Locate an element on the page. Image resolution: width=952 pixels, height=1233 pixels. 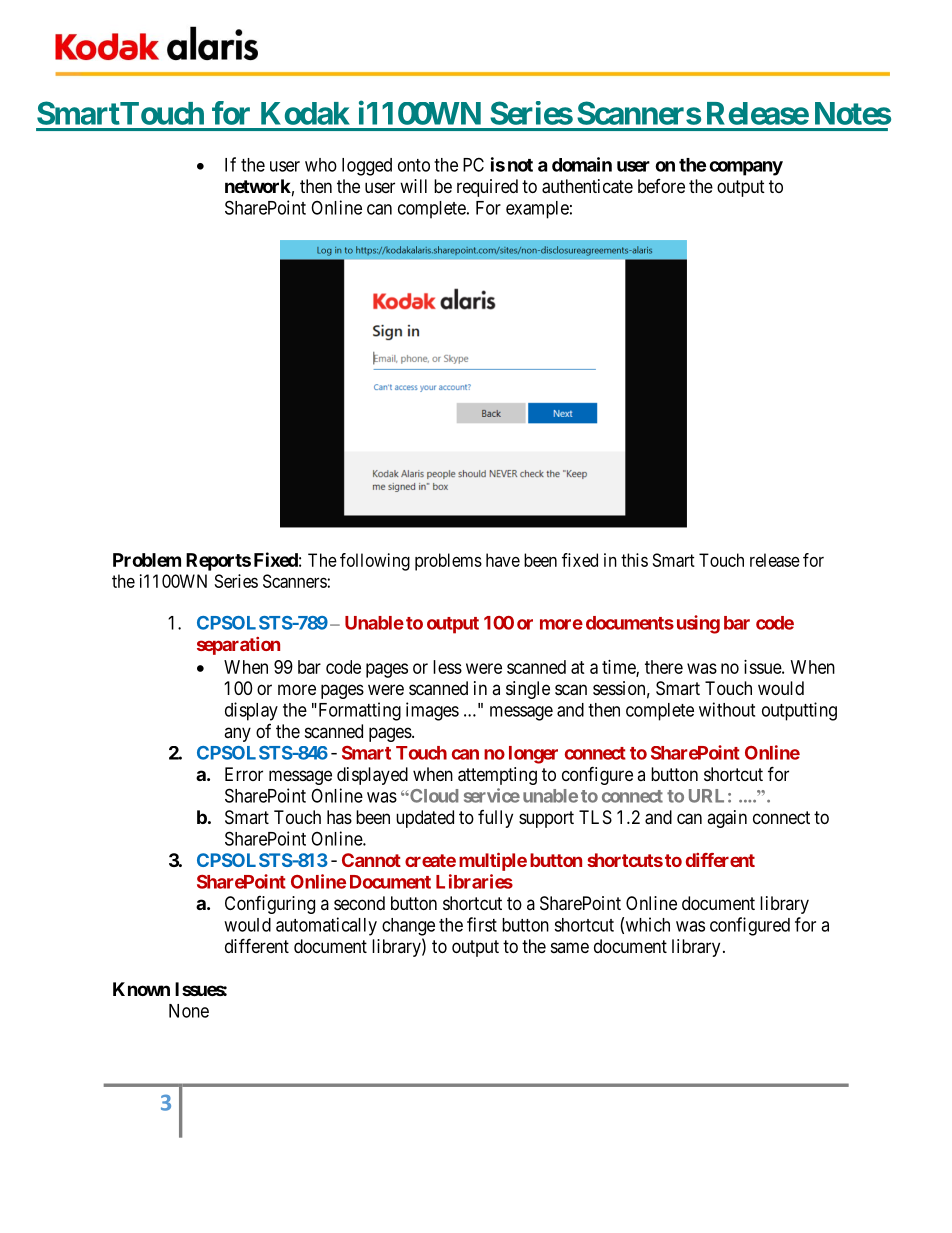
before is located at coordinates (661, 186).
